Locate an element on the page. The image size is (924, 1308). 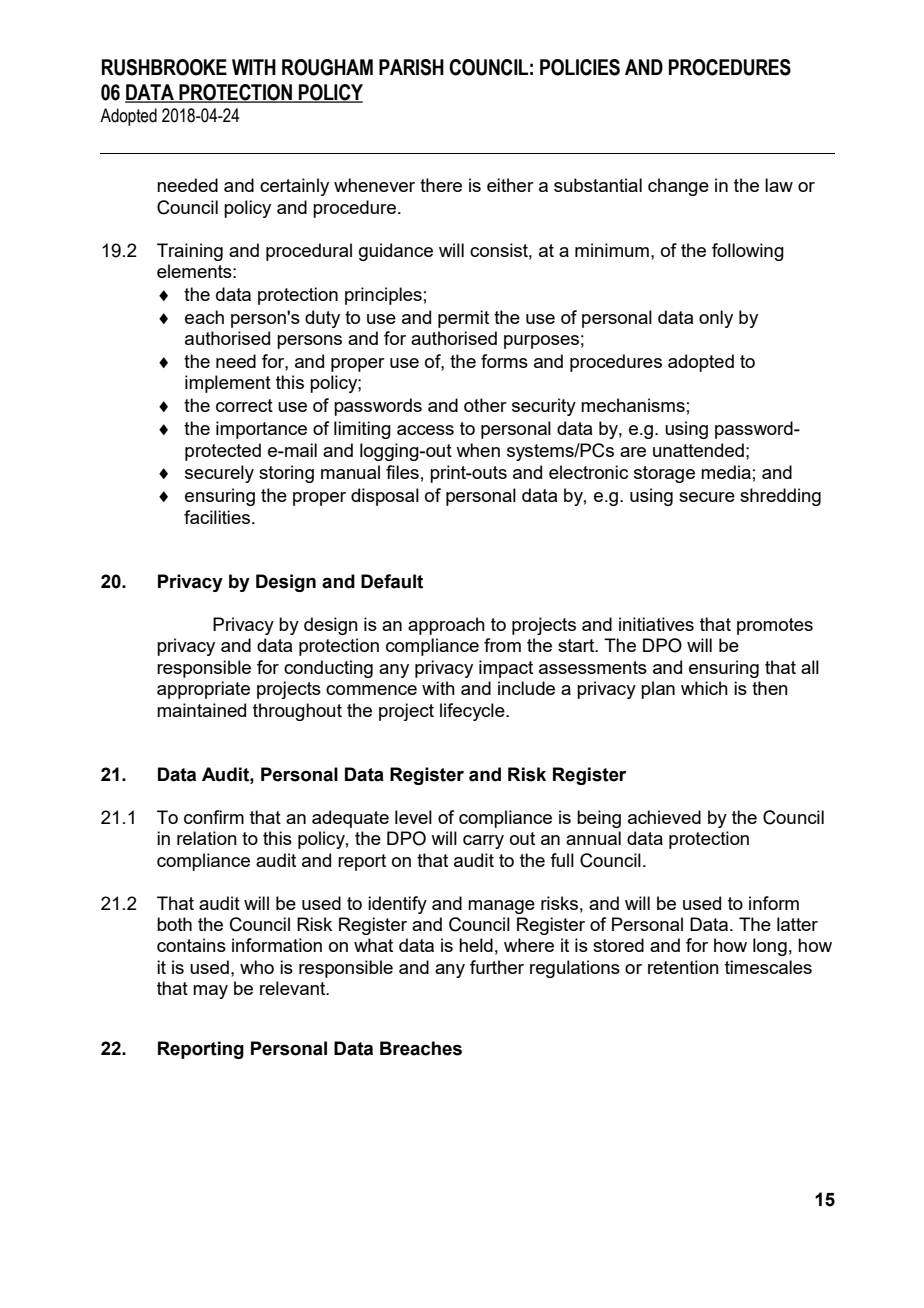
confirm is located at coordinates (214, 817).
